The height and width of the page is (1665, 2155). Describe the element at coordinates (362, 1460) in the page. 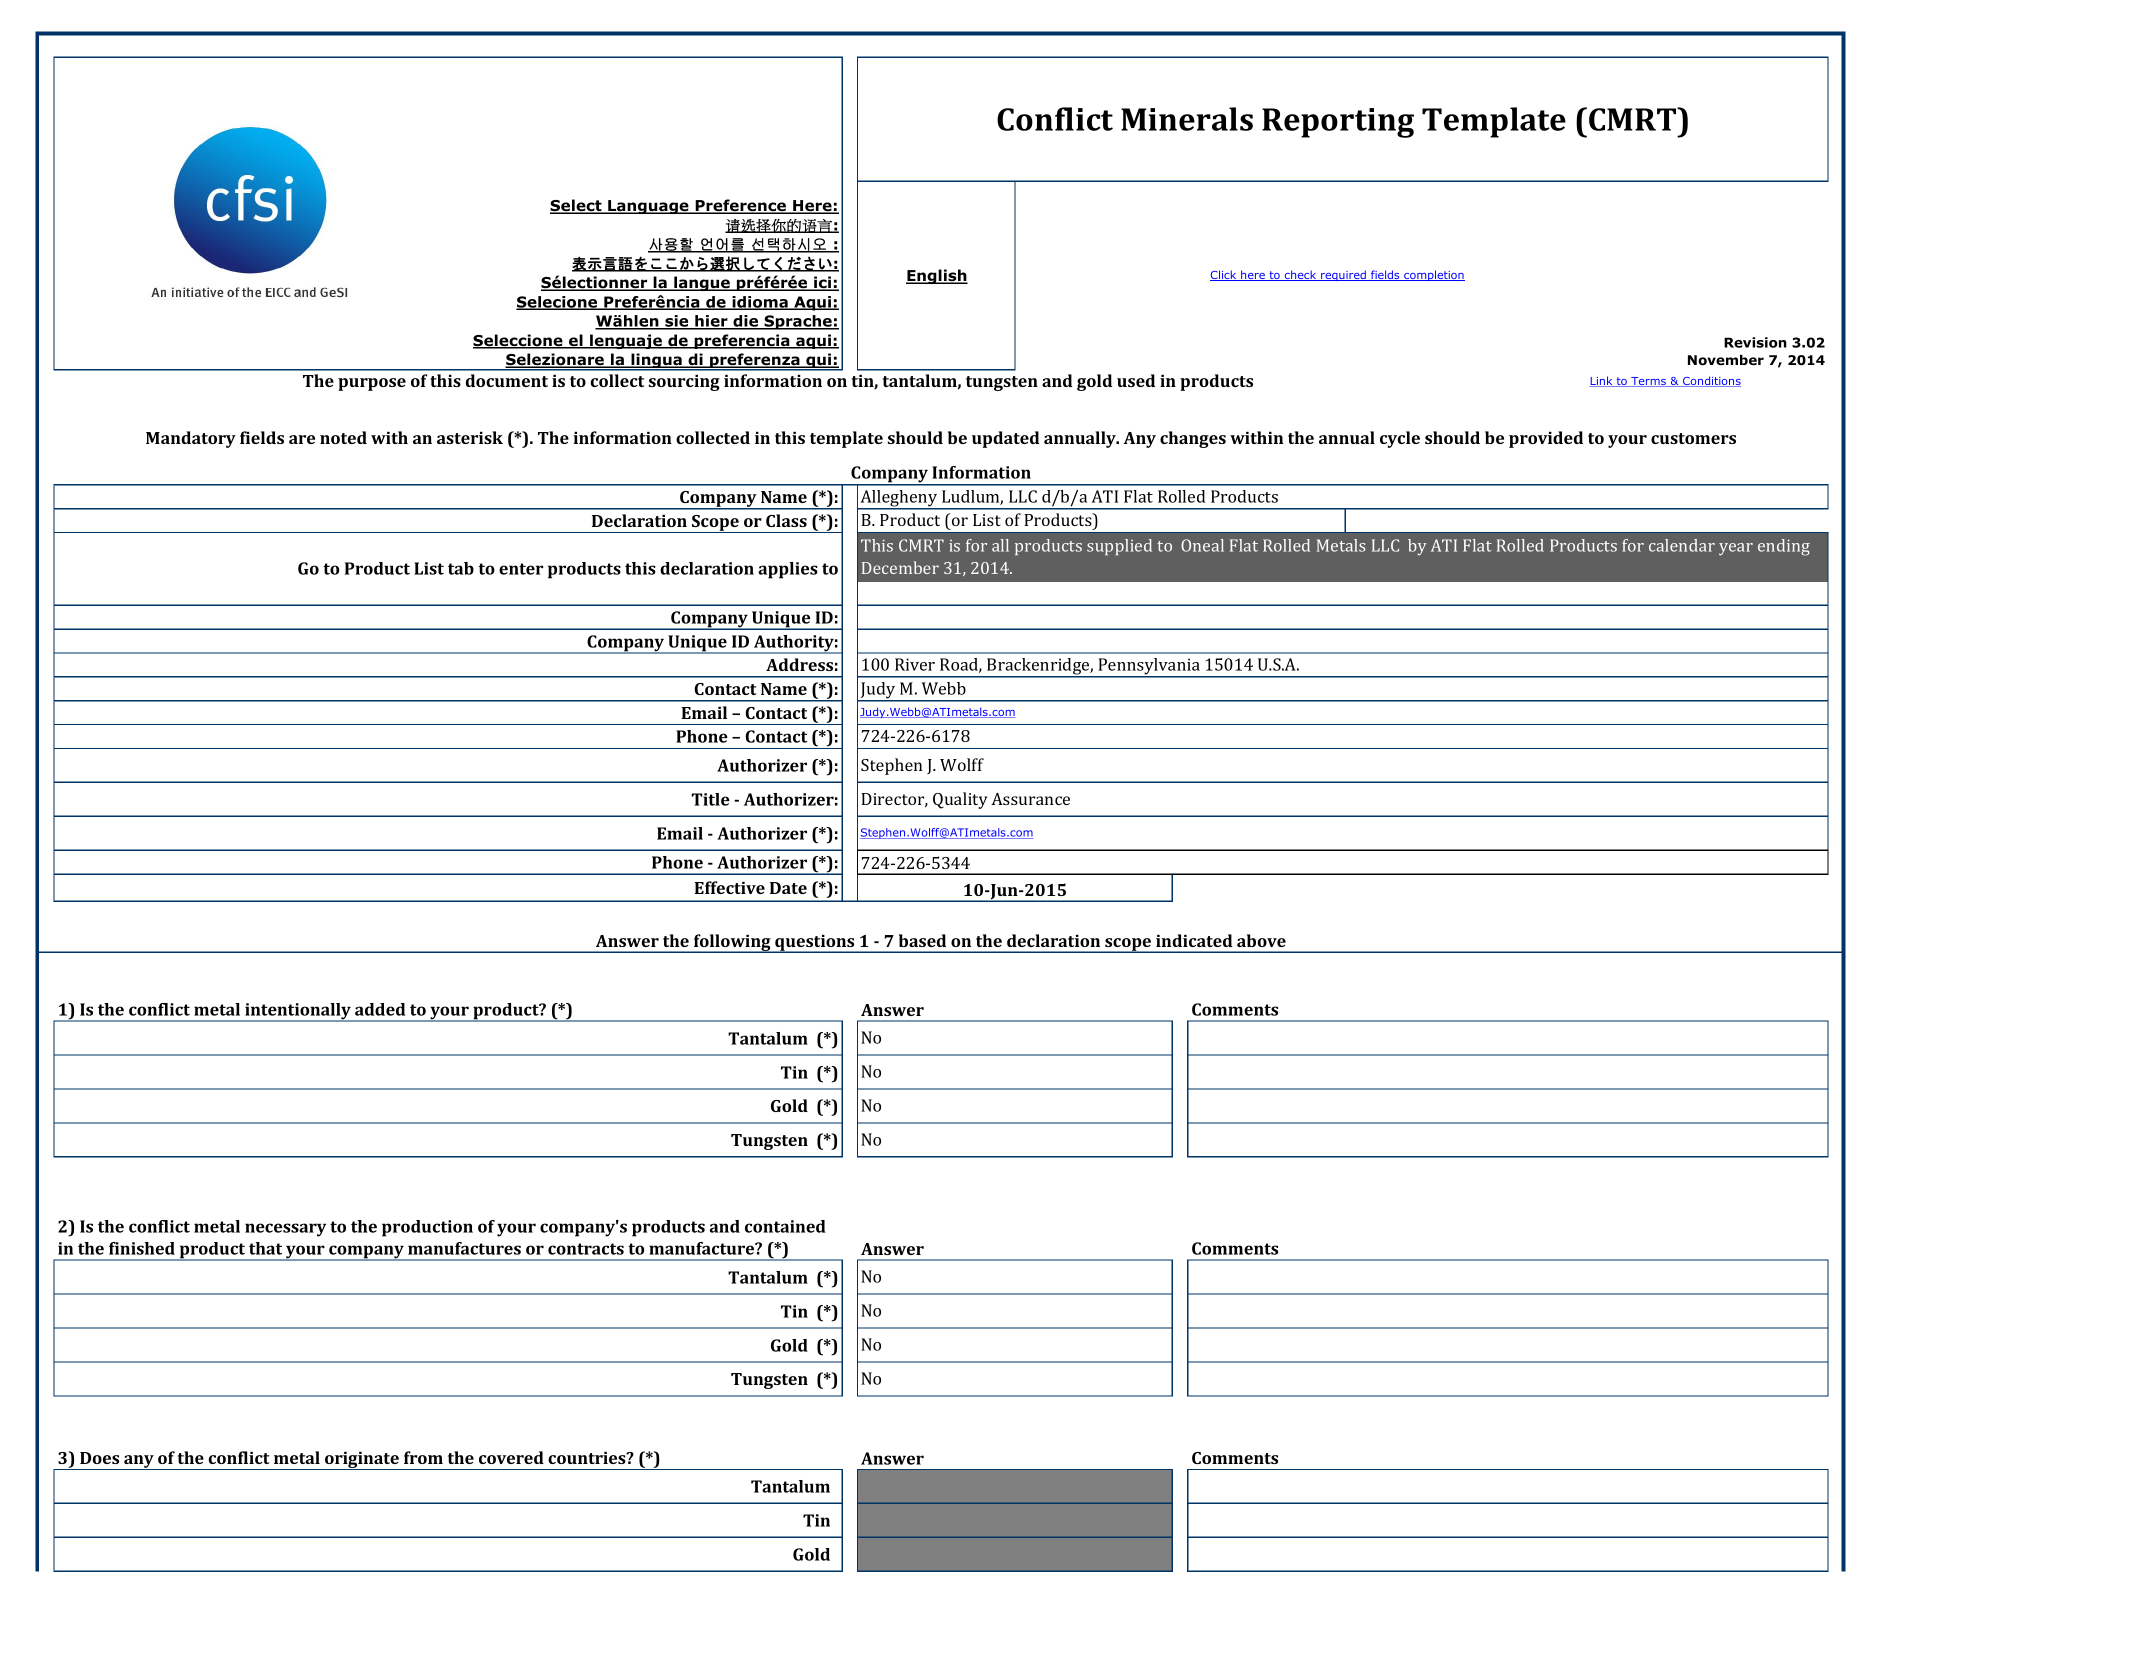

I see `originate` at that location.
